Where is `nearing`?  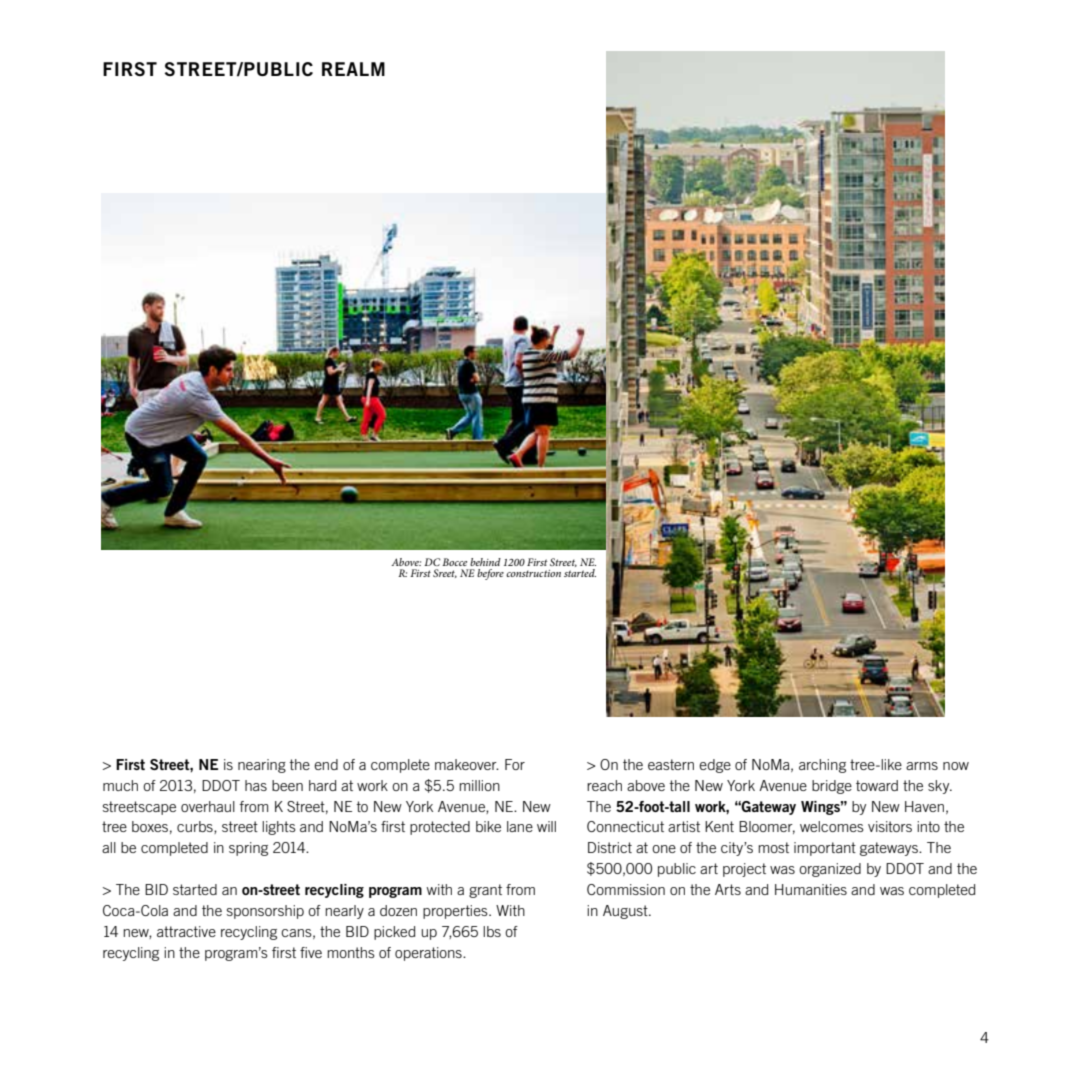 nearing is located at coordinates (262, 766).
